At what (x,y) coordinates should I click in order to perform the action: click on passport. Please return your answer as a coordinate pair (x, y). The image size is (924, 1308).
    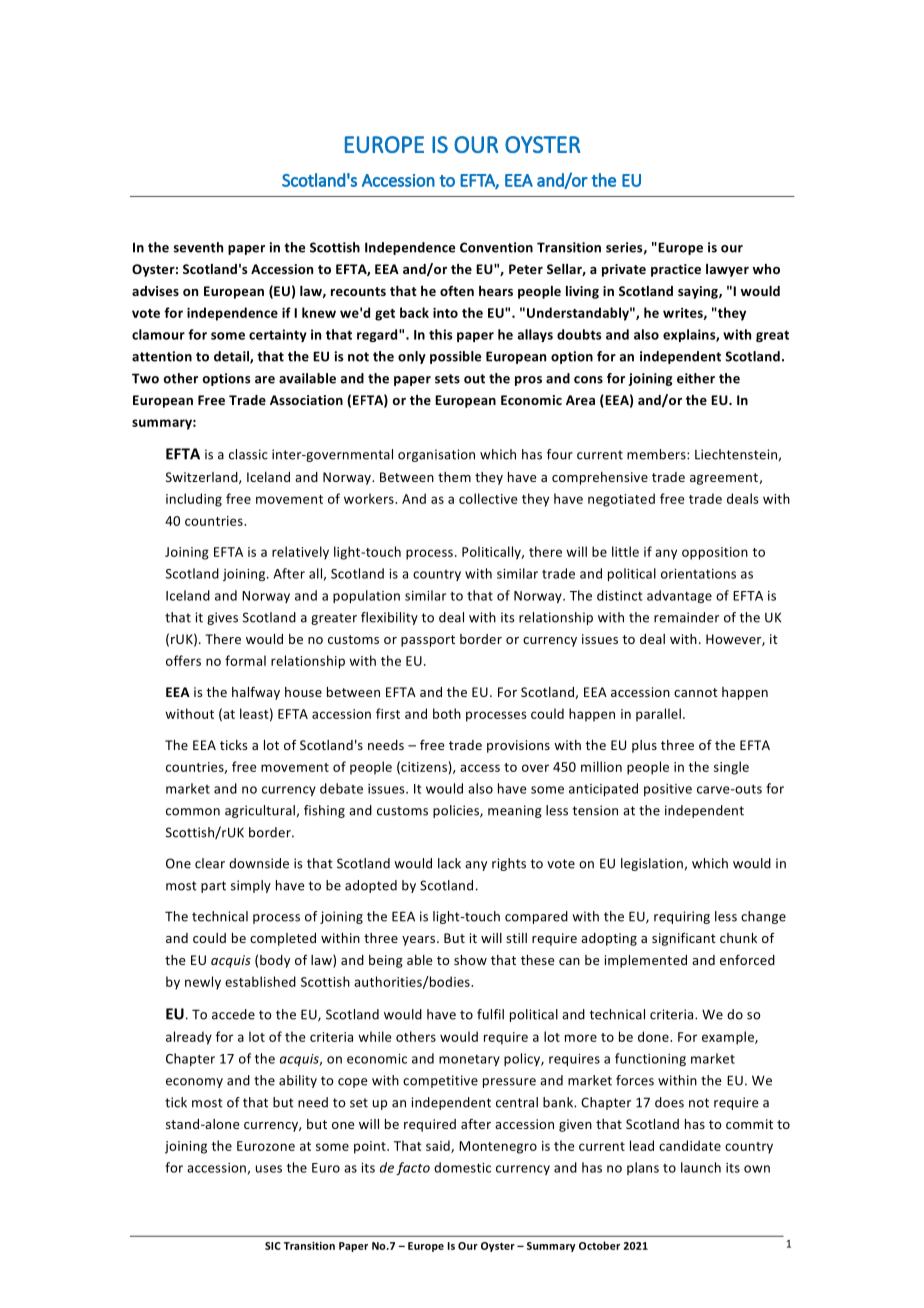
    Looking at the image, I should click on (428, 641).
